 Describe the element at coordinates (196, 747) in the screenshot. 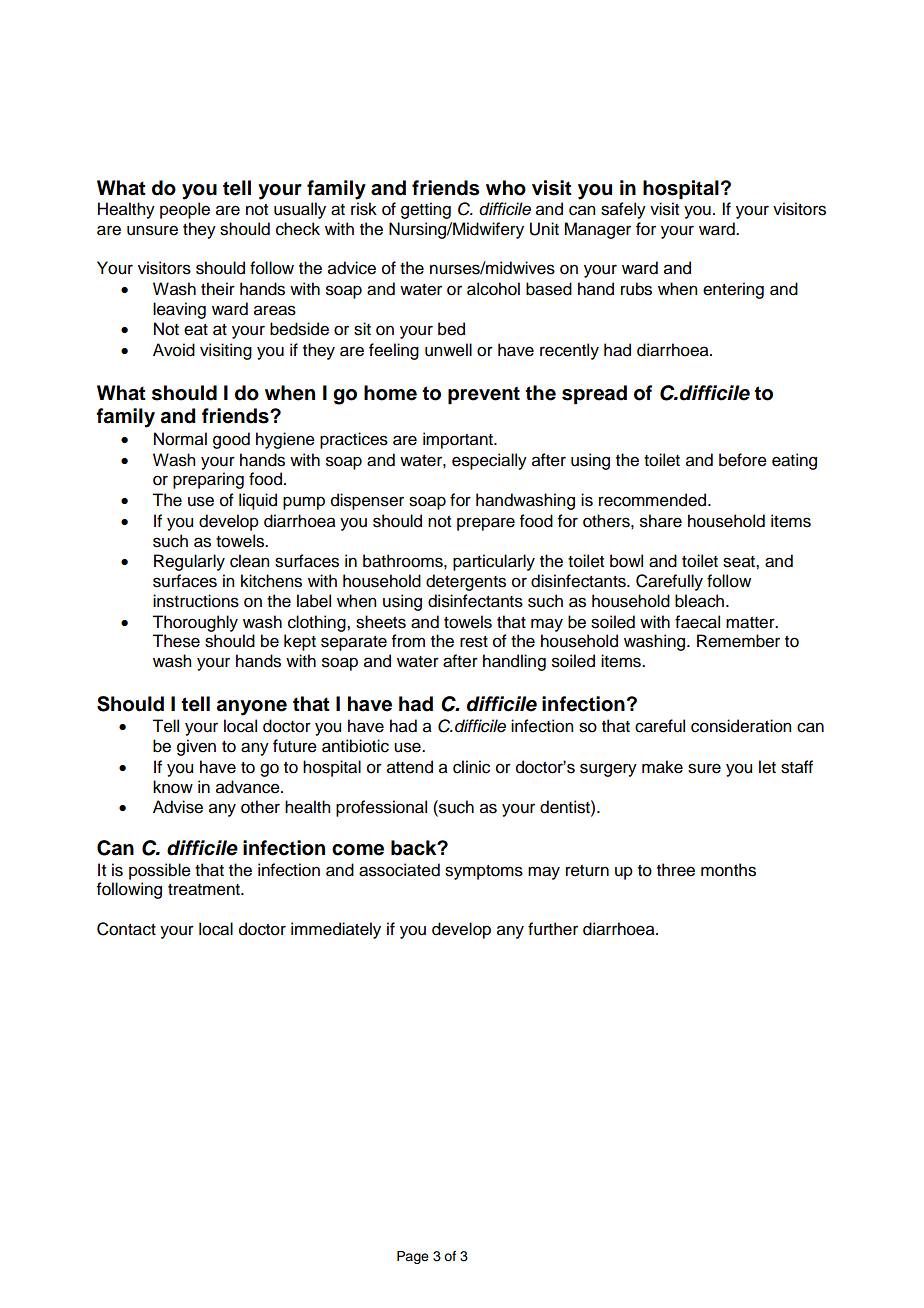

I see `given` at that location.
